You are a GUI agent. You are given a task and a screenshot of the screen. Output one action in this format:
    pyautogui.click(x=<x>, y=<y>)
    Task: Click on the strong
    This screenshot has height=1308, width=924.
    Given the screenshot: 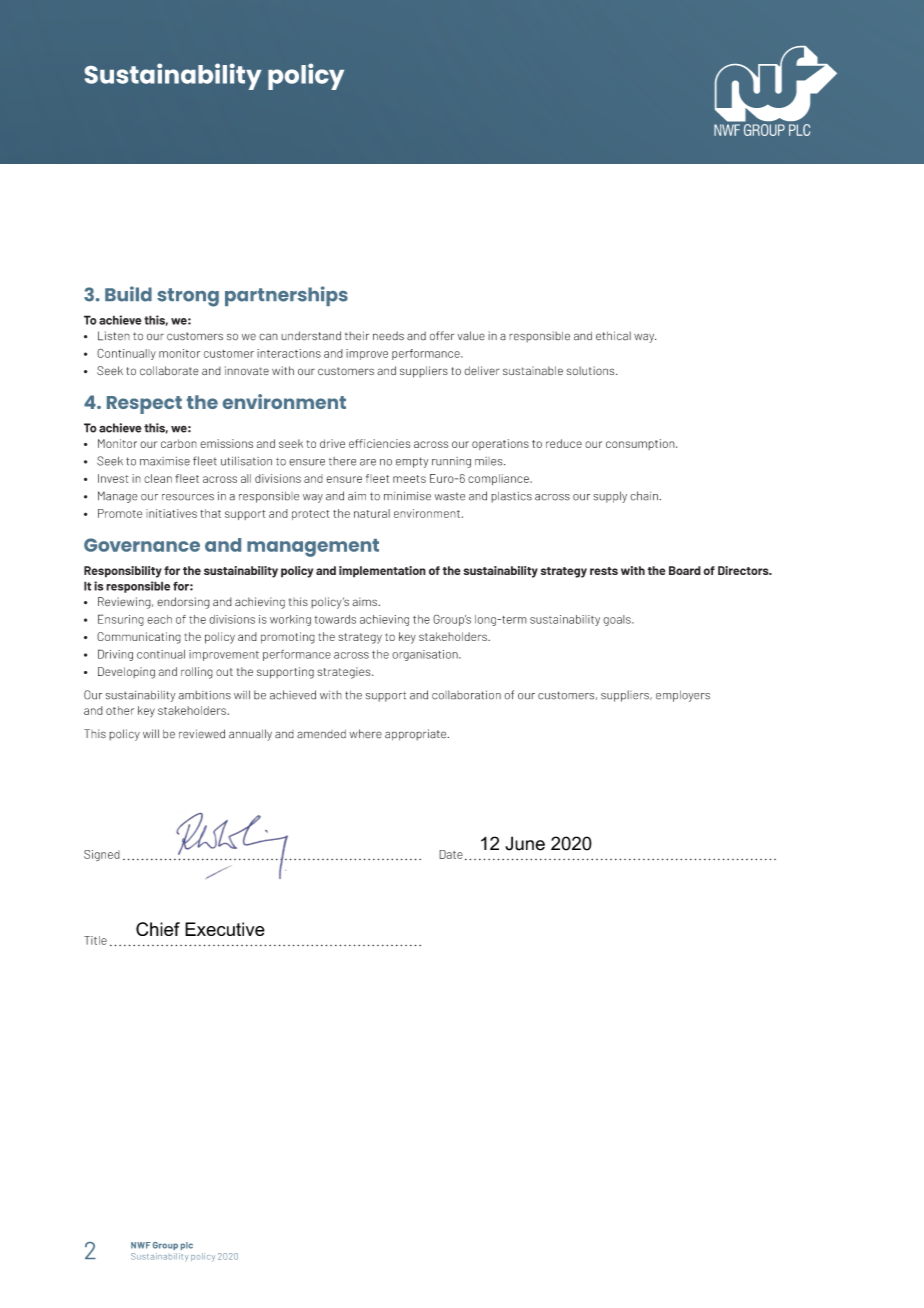 What is the action you would take?
    pyautogui.click(x=188, y=297)
